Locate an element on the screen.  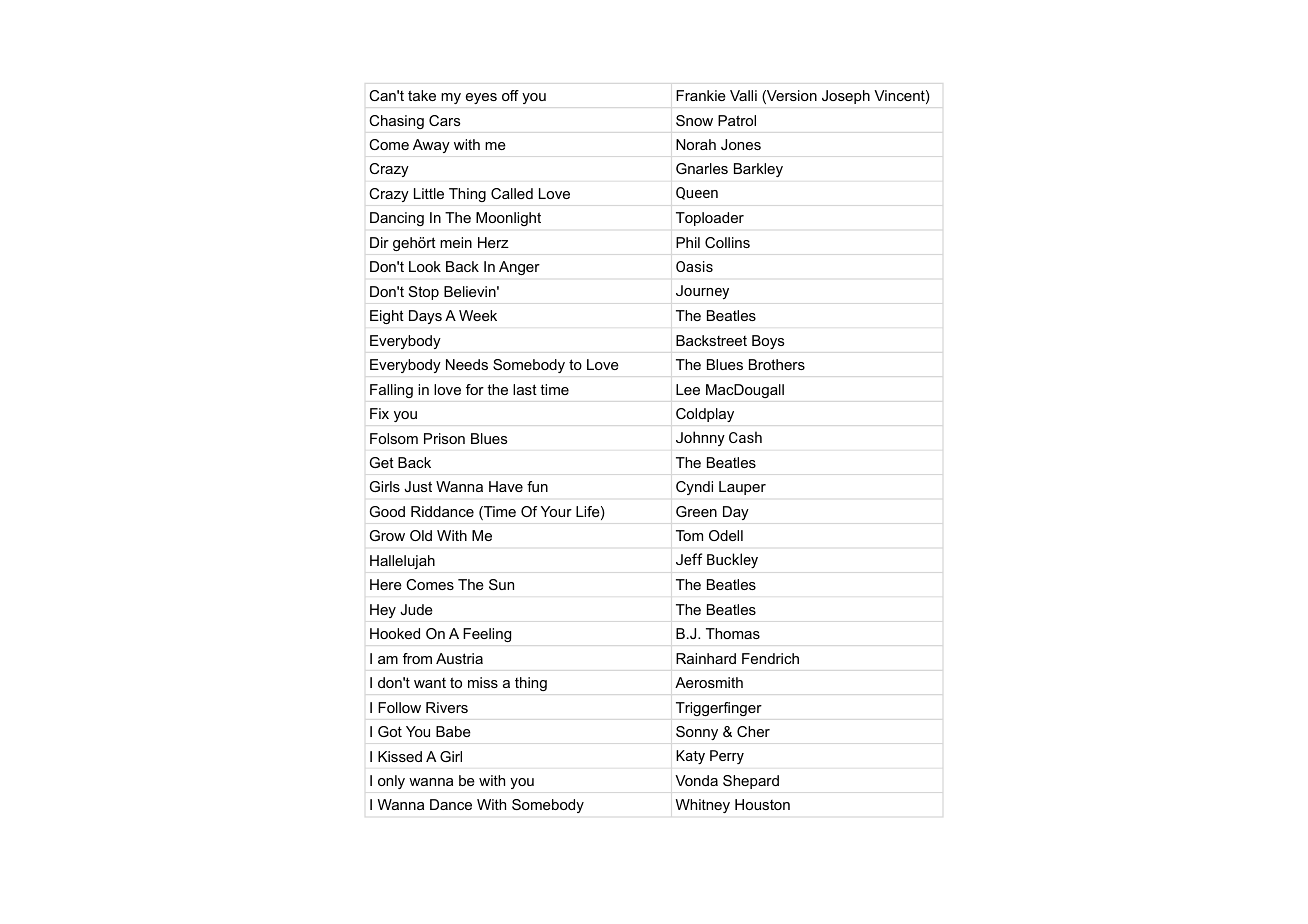
Snow is located at coordinates (694, 120).
